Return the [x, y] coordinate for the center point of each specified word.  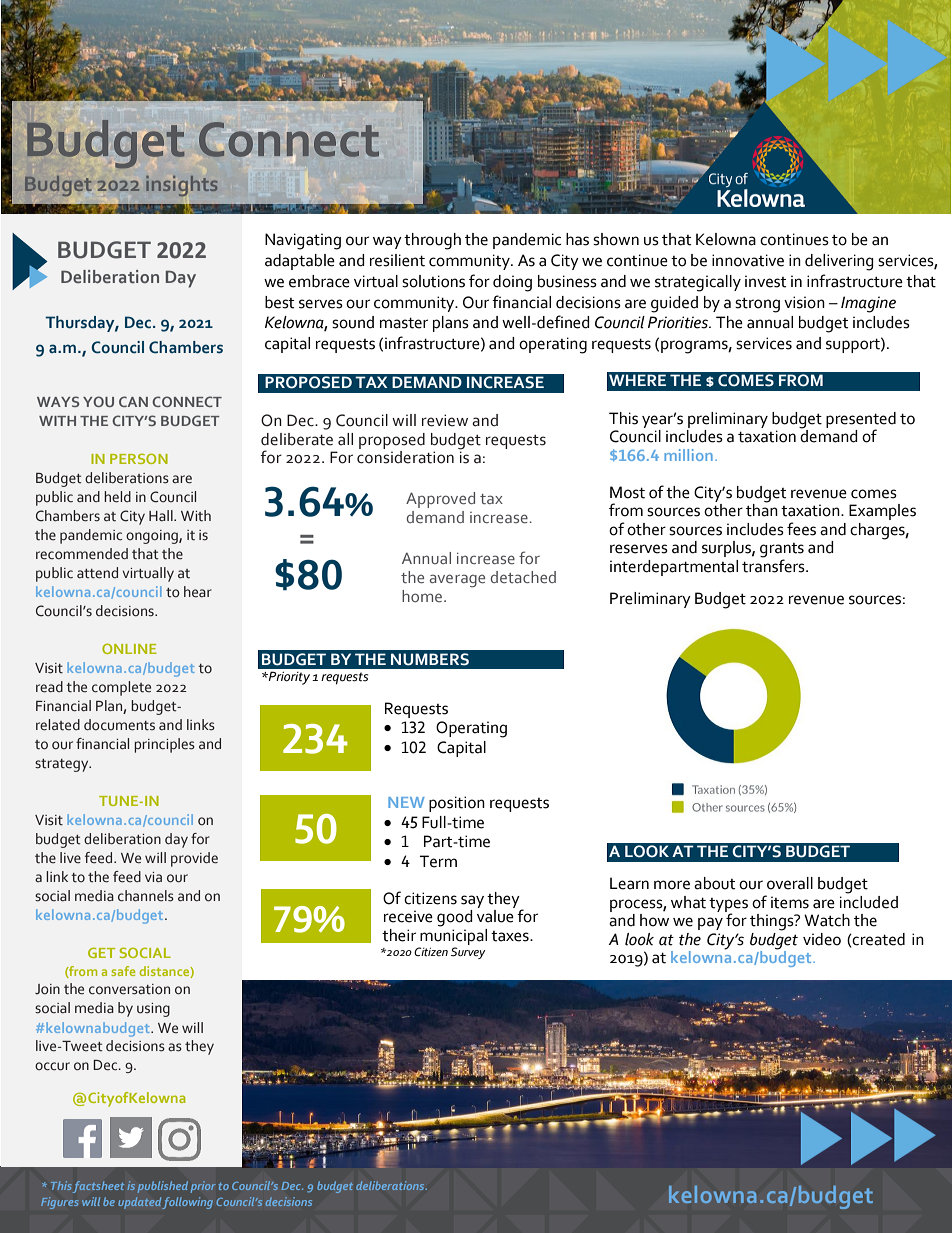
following [187, 1203]
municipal [453, 935]
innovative [748, 260]
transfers [774, 565]
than [762, 509]
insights [181, 186]
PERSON [139, 458]
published [162, 1187]
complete [121, 688]
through [432, 241]
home [422, 596]
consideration [405, 457]
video [822, 939]
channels [146, 896]
